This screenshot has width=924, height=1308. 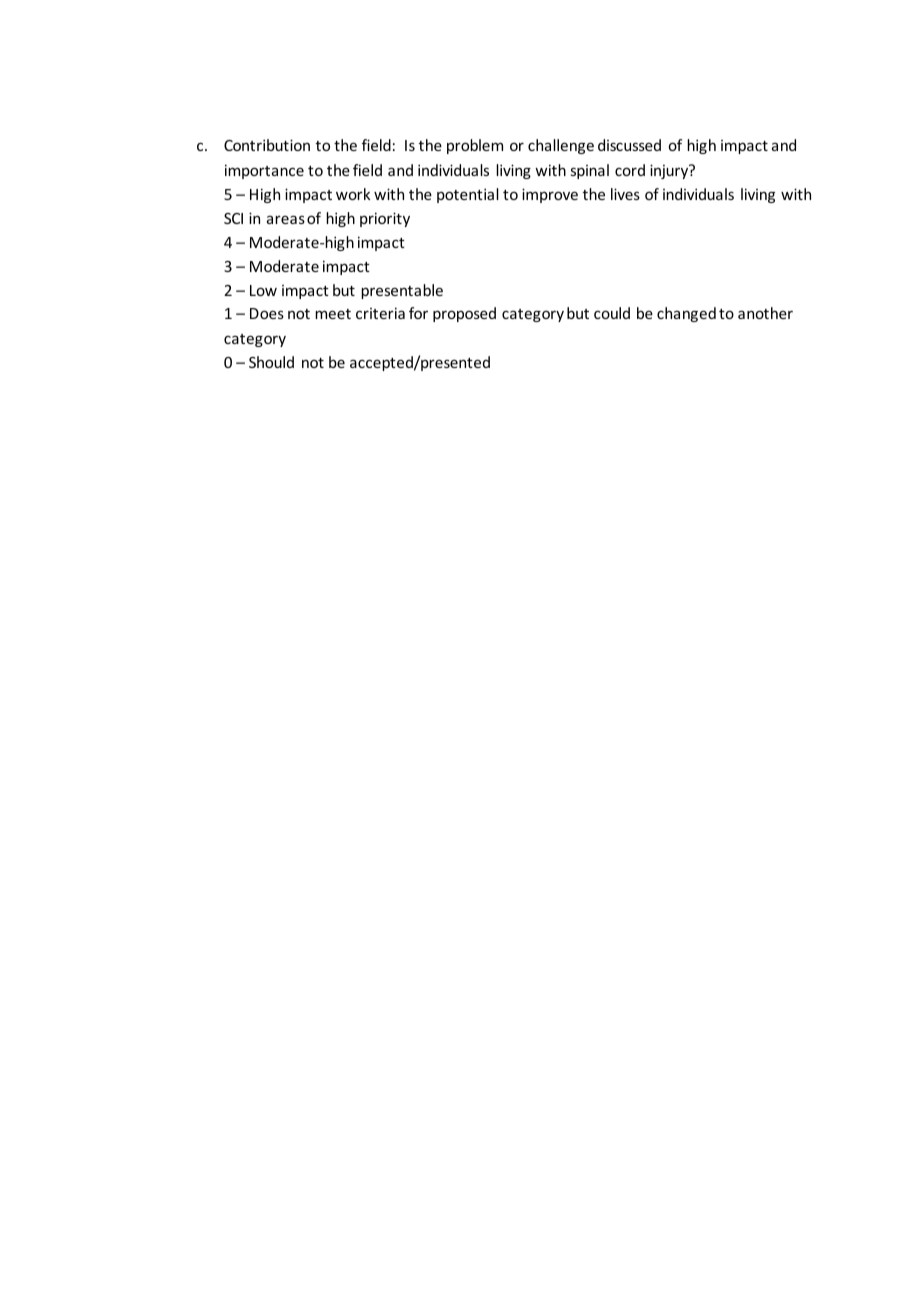 What do you see at coordinates (418, 313) in the screenshot?
I see `for` at bounding box center [418, 313].
